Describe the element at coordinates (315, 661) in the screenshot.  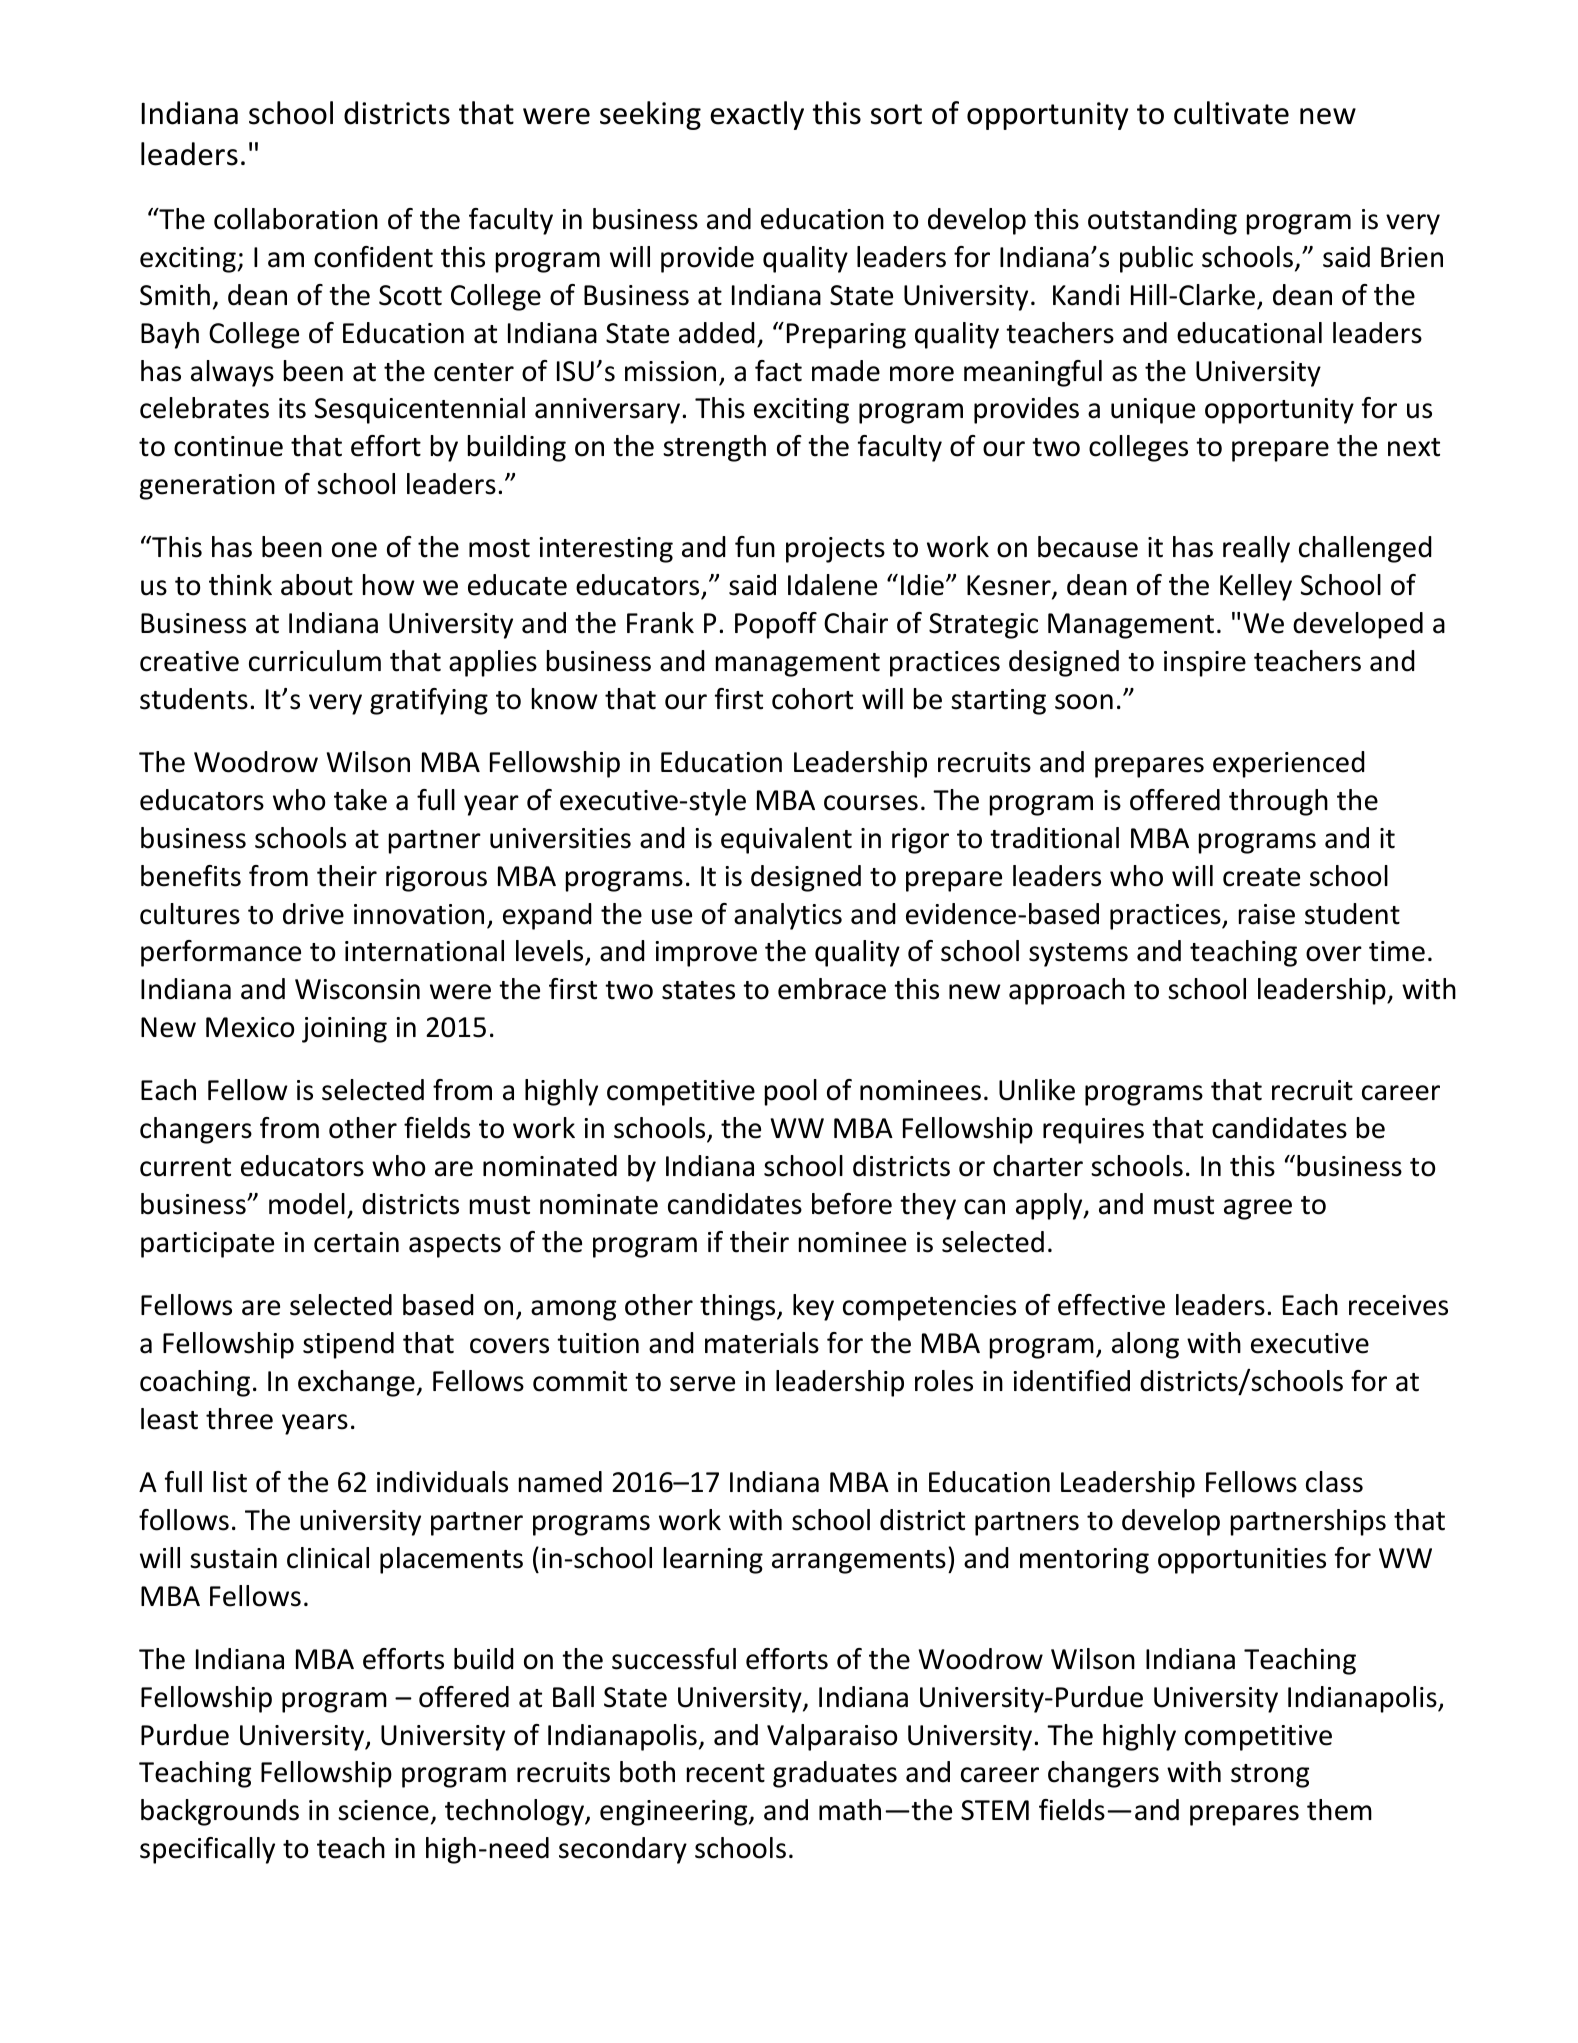
I see `curriculum` at that location.
